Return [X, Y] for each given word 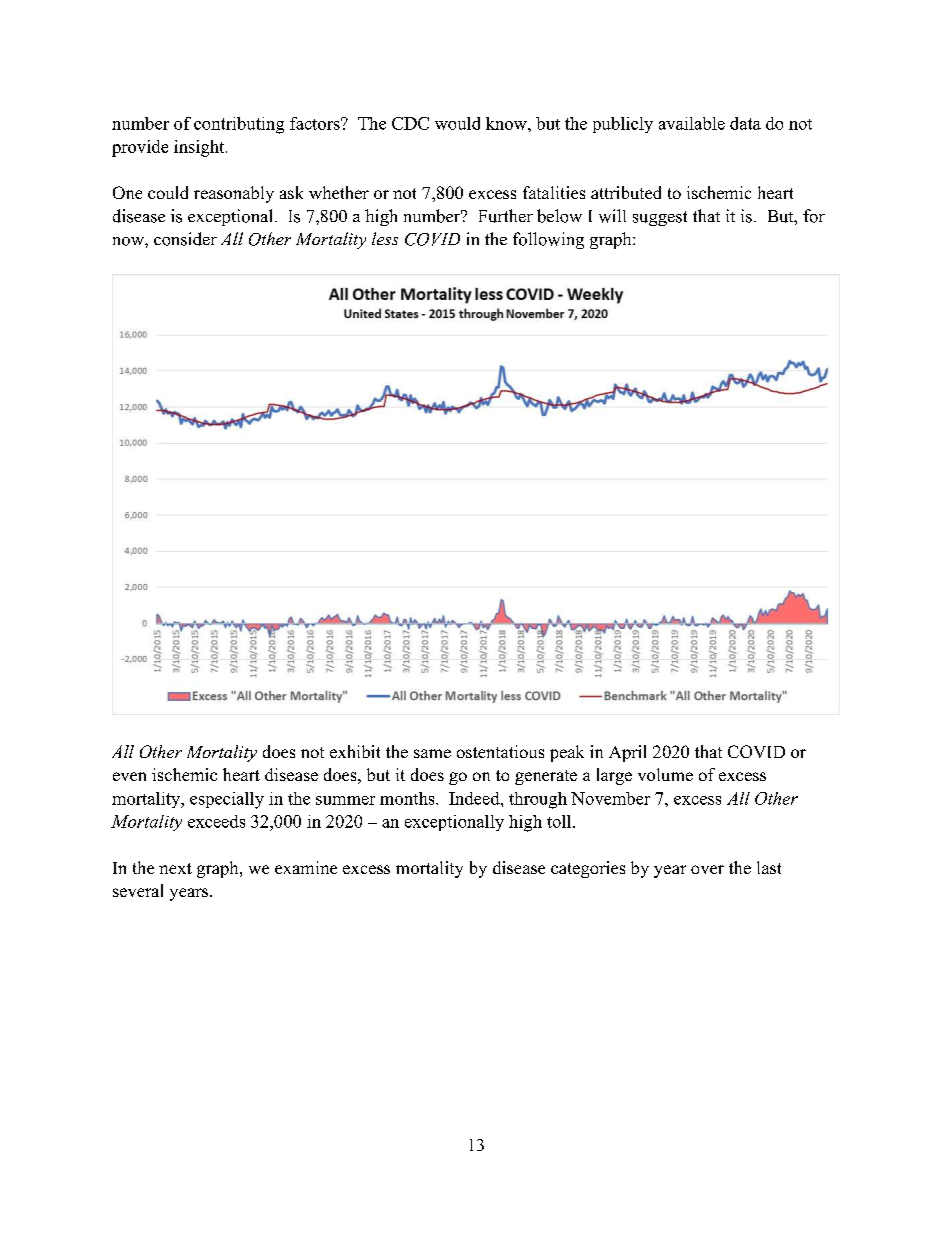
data [745, 123]
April [627, 753]
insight [200, 148]
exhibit [355, 751]
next [175, 868]
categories [588, 869]
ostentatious [500, 751]
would [457, 123]
